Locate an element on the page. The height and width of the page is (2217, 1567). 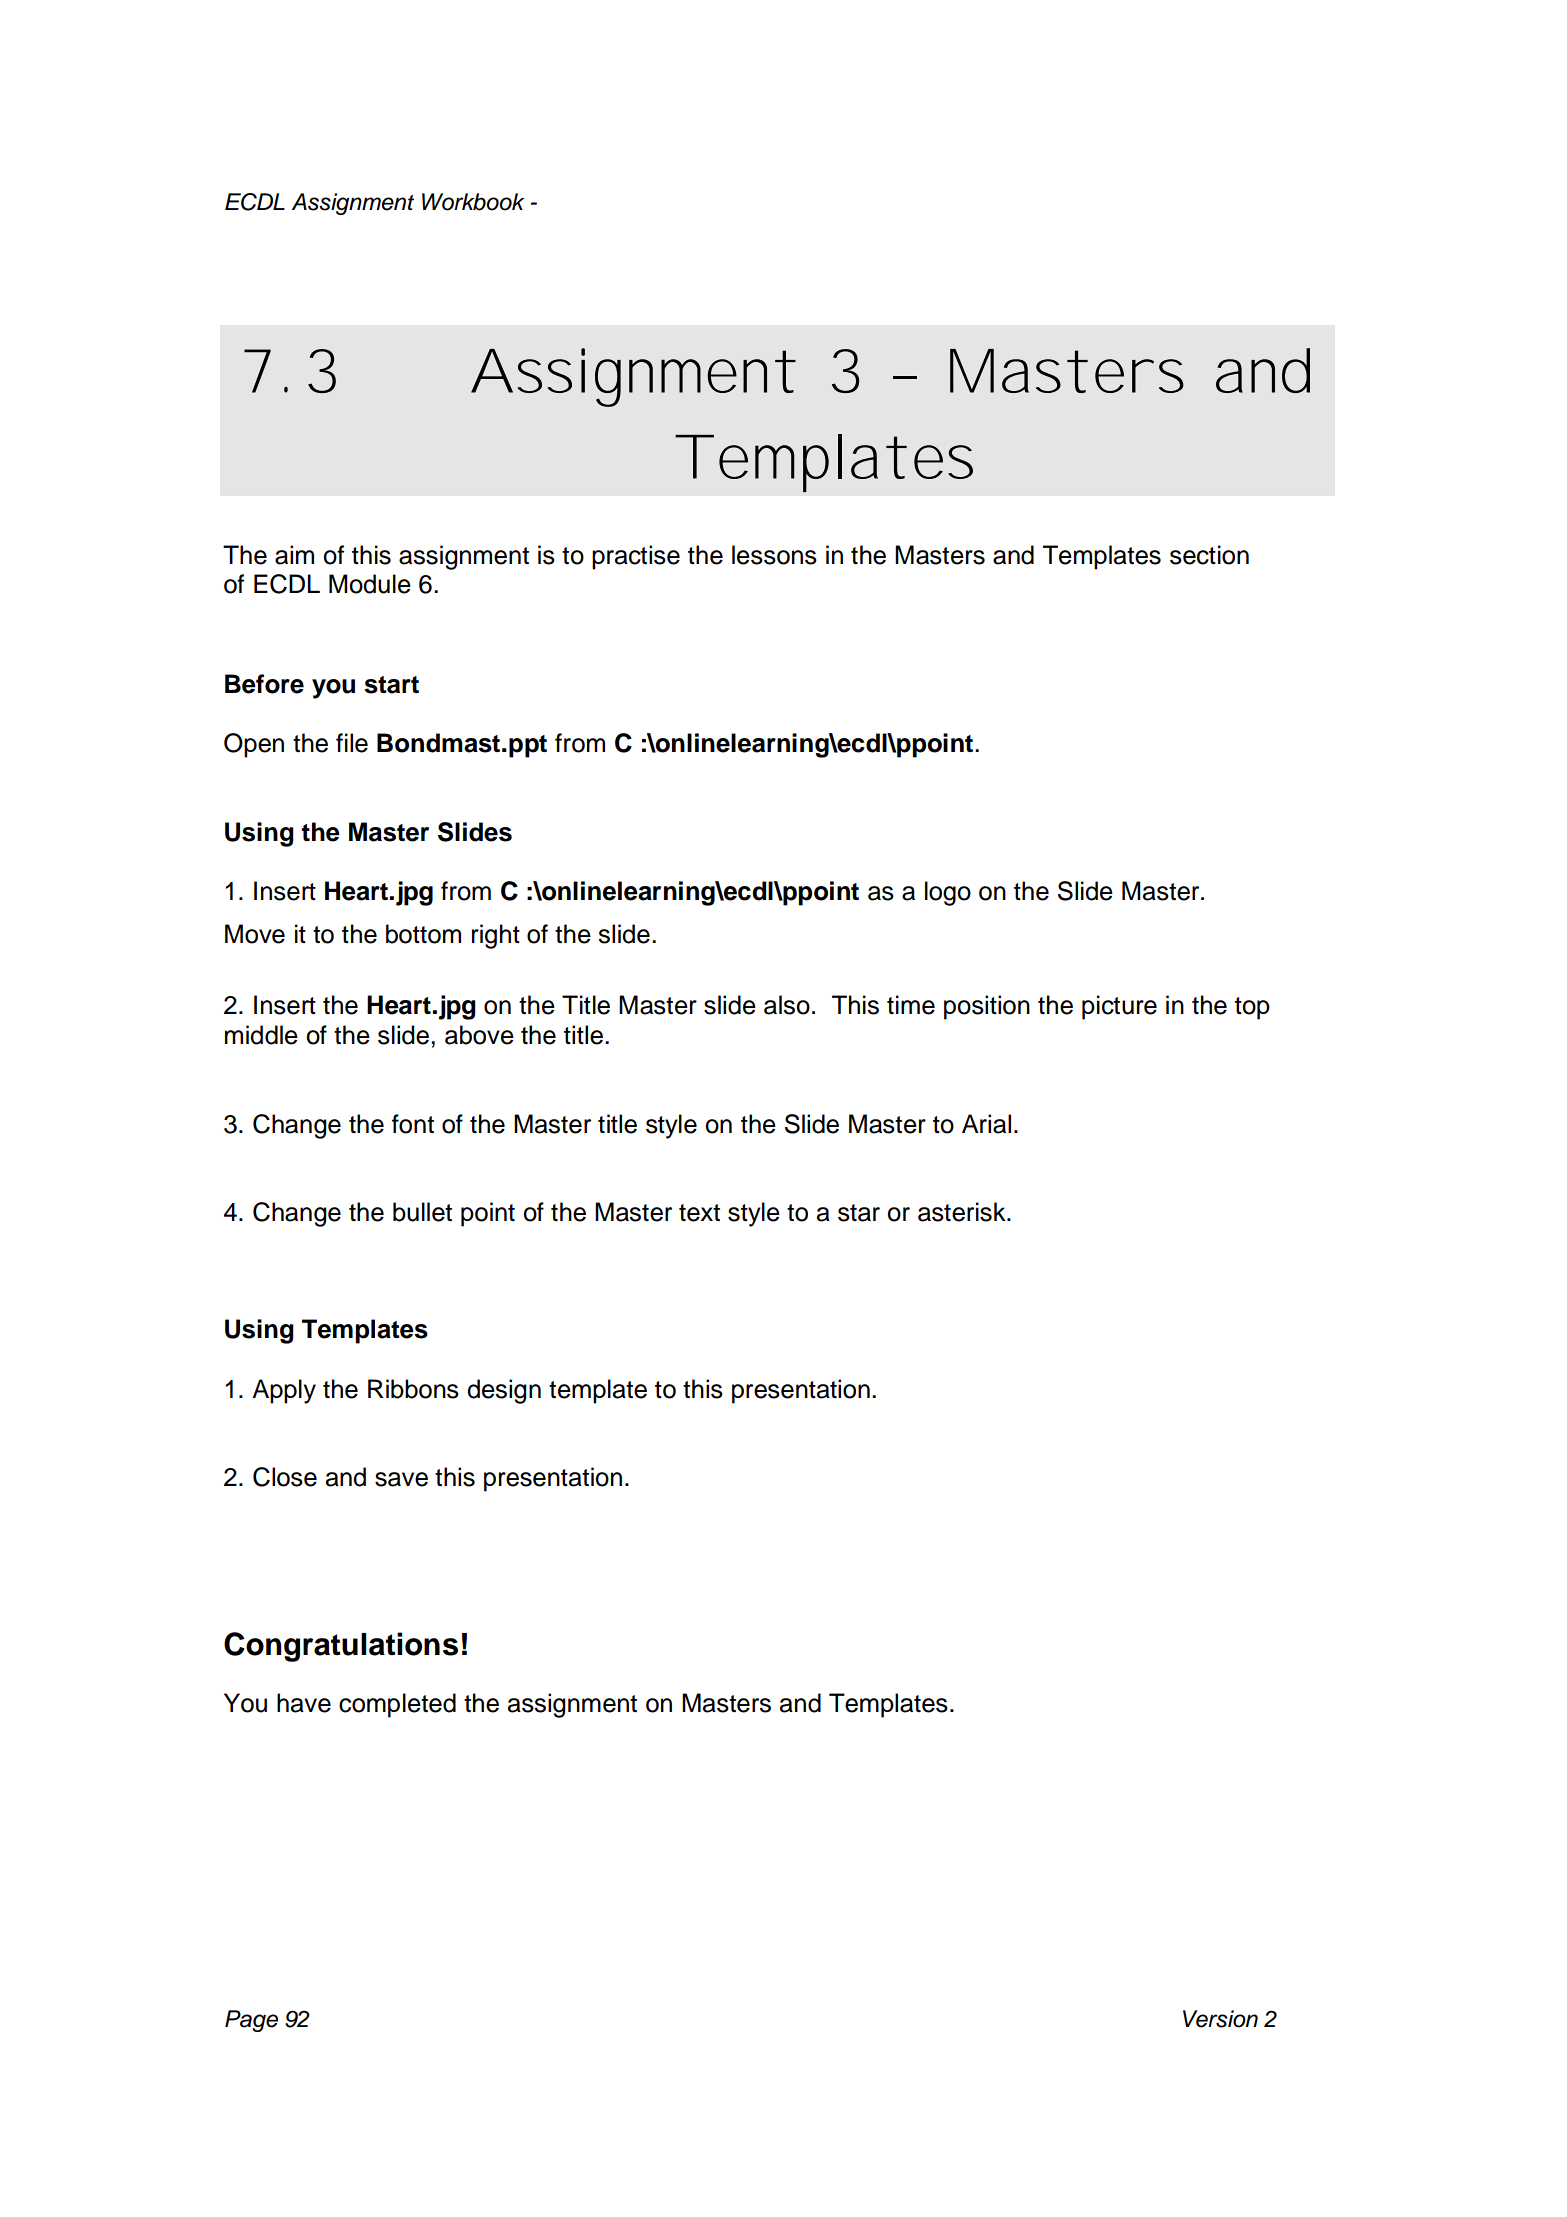
lessons is located at coordinates (774, 555).
